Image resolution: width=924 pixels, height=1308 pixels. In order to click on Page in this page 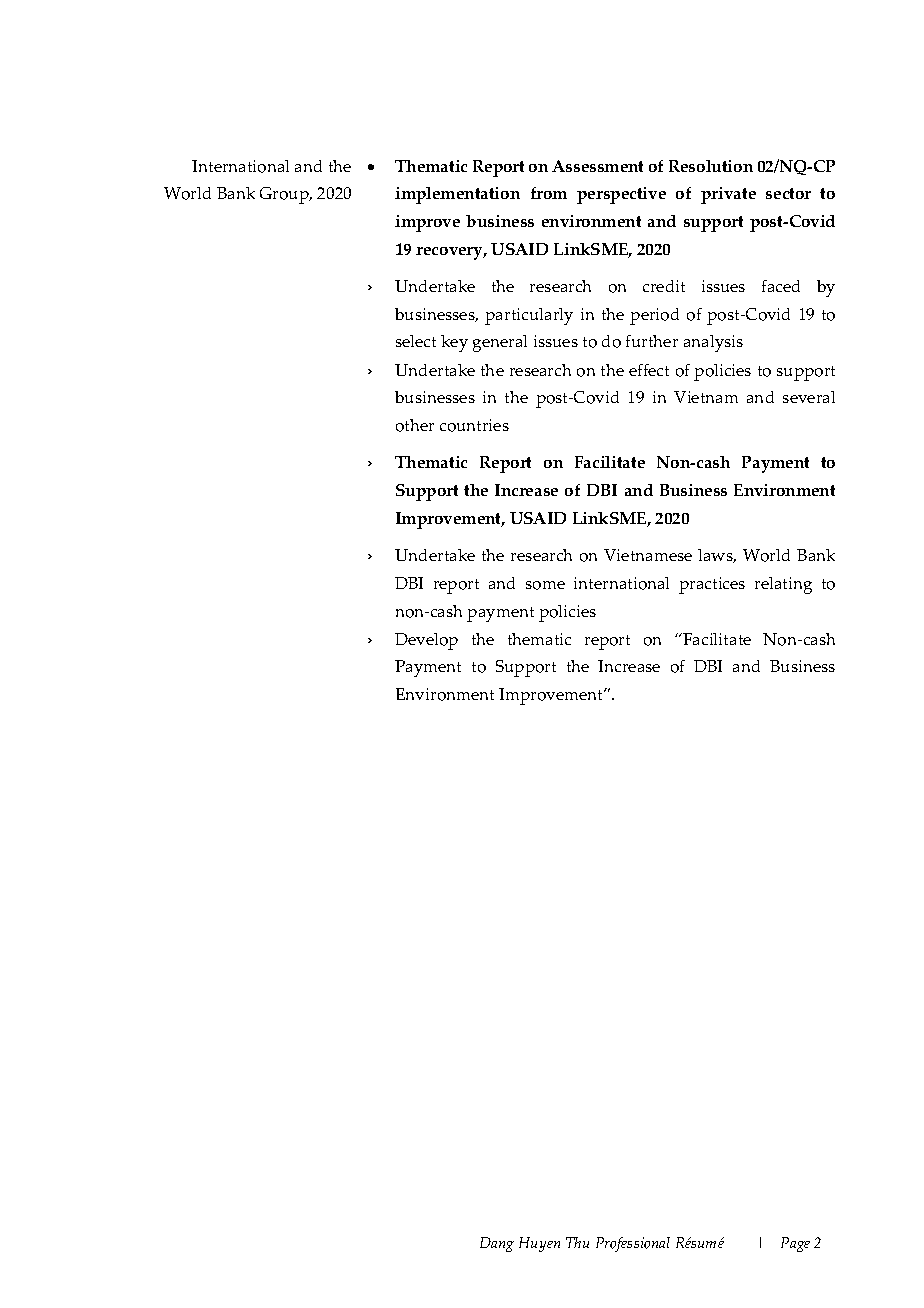, I will do `click(795, 1244)`.
